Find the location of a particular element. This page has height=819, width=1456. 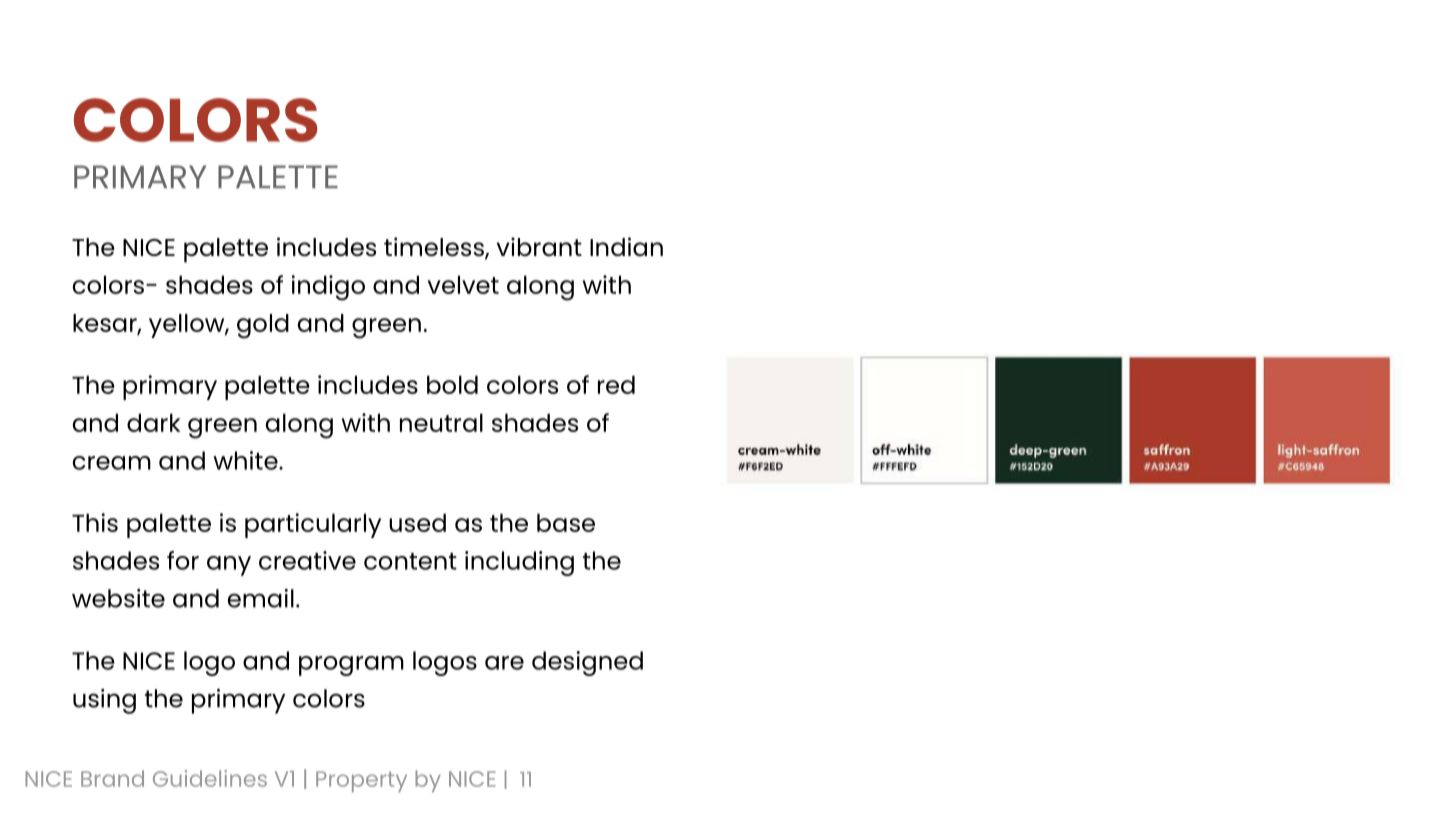

content is located at coordinates (410, 561).
